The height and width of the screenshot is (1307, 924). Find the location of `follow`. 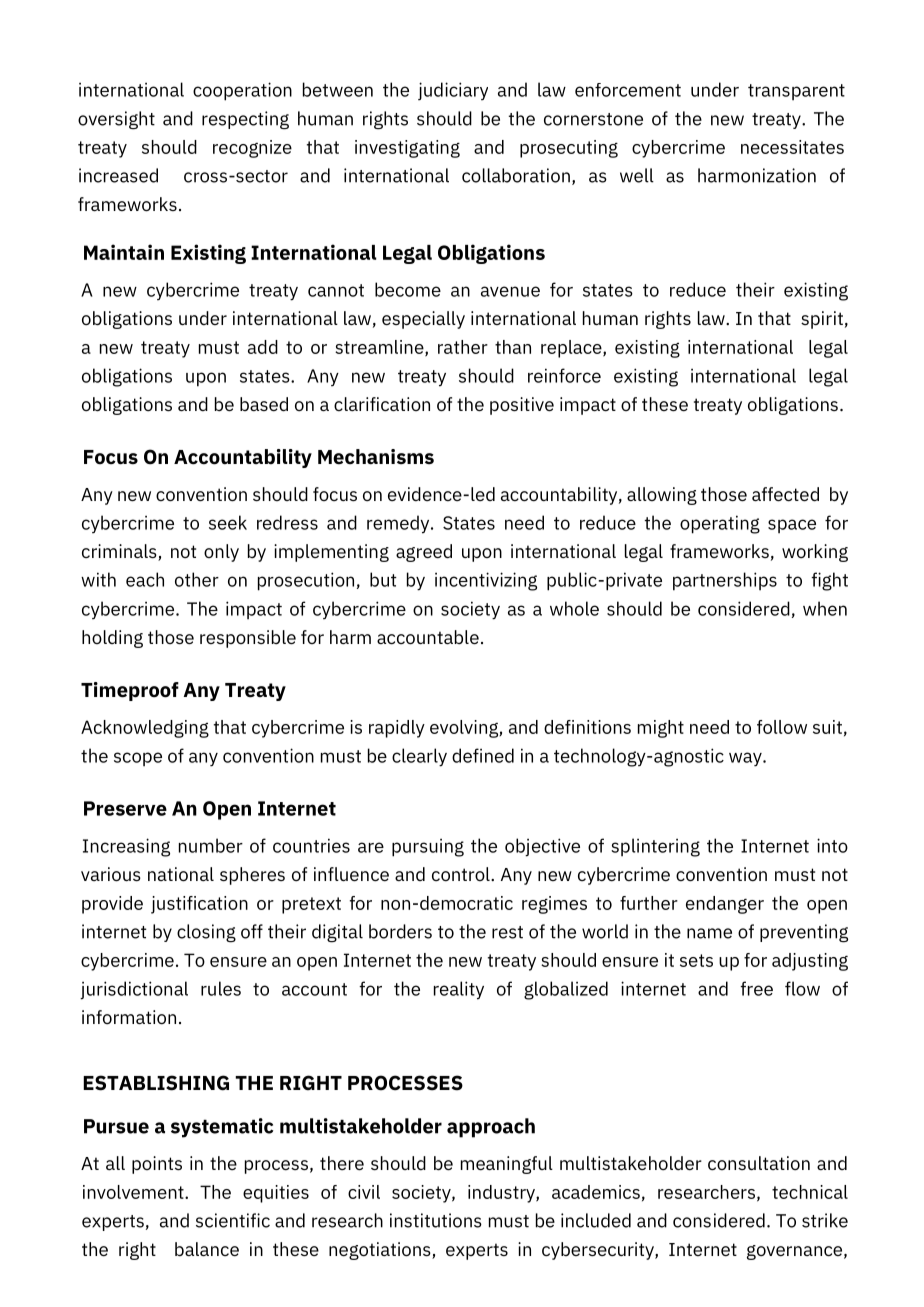

follow is located at coordinates (782, 727).
